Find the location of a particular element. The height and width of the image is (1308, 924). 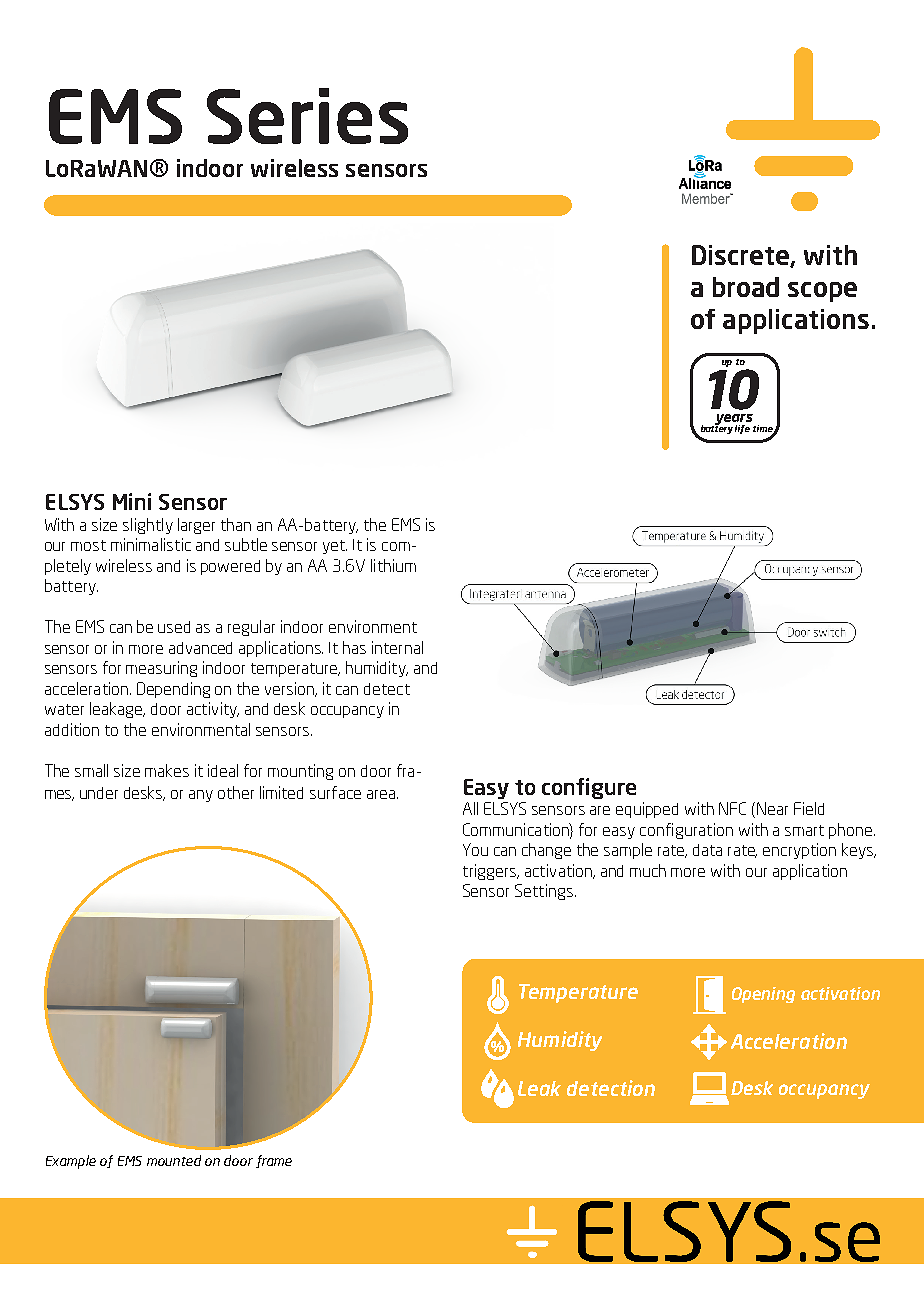

Near is located at coordinates (772, 808).
